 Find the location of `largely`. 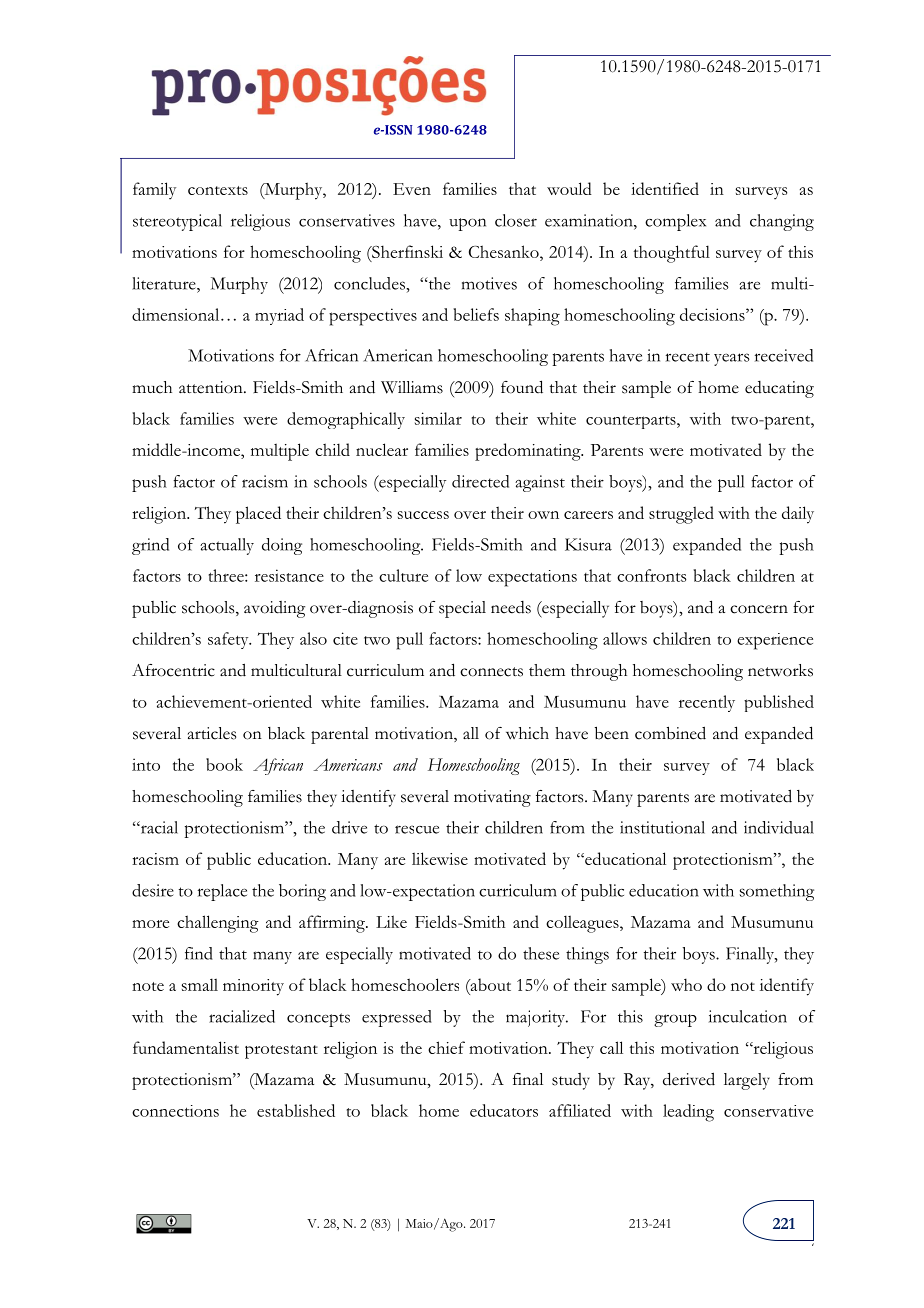

largely is located at coordinates (747, 1081).
